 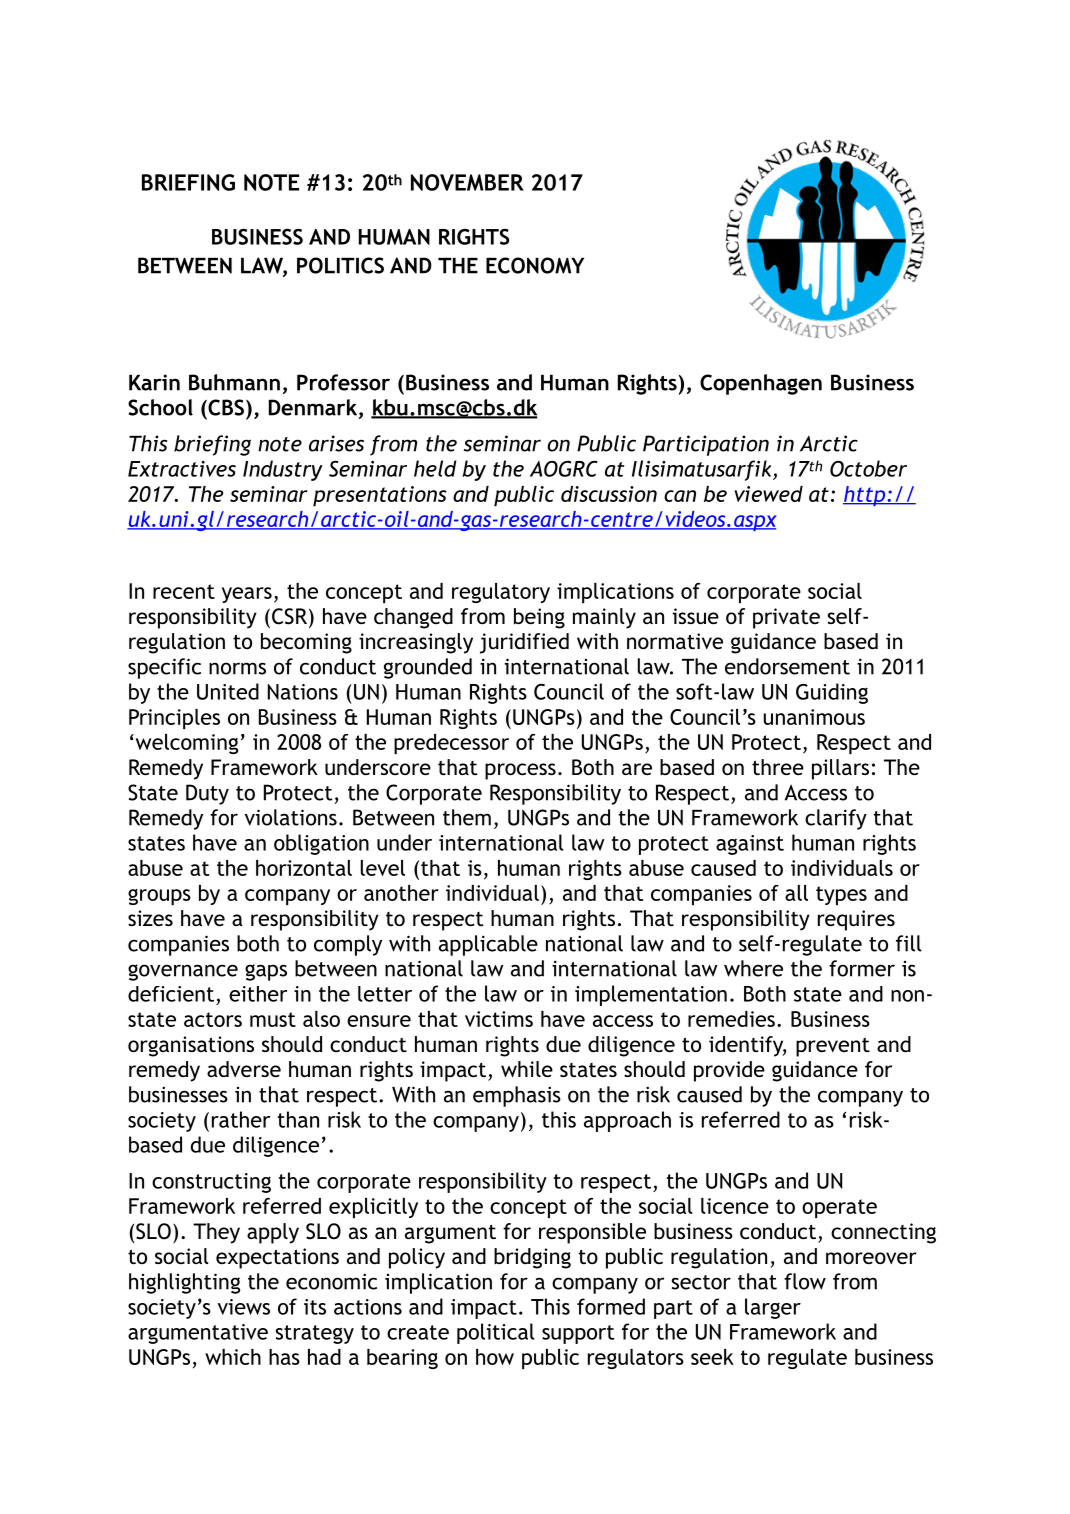 What do you see at coordinates (520, 771) in the image?
I see `process` at bounding box center [520, 771].
